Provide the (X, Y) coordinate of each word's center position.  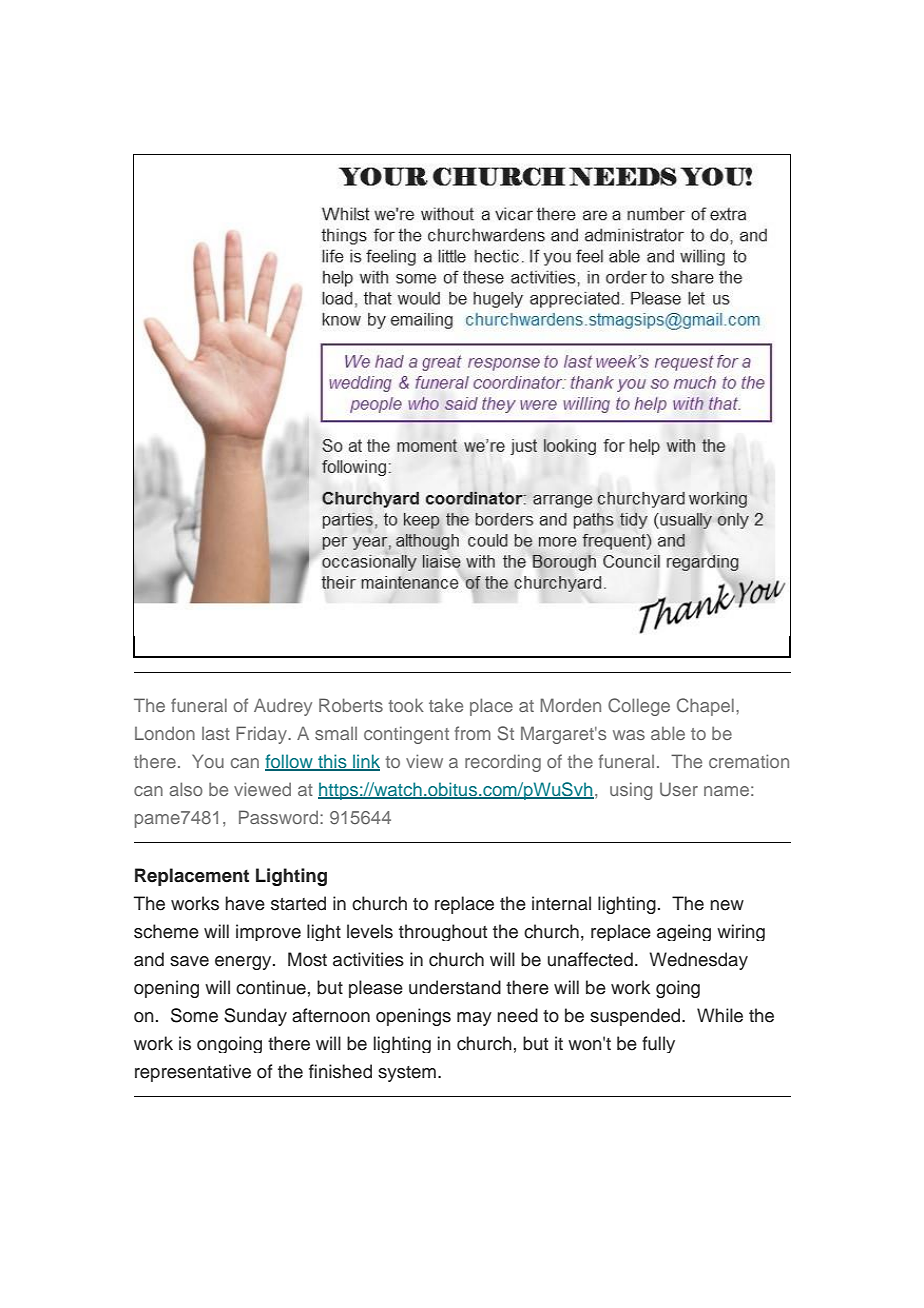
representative (193, 1073)
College (639, 707)
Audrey (283, 707)
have (245, 903)
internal (561, 903)
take (446, 705)
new (727, 905)
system (407, 1074)
